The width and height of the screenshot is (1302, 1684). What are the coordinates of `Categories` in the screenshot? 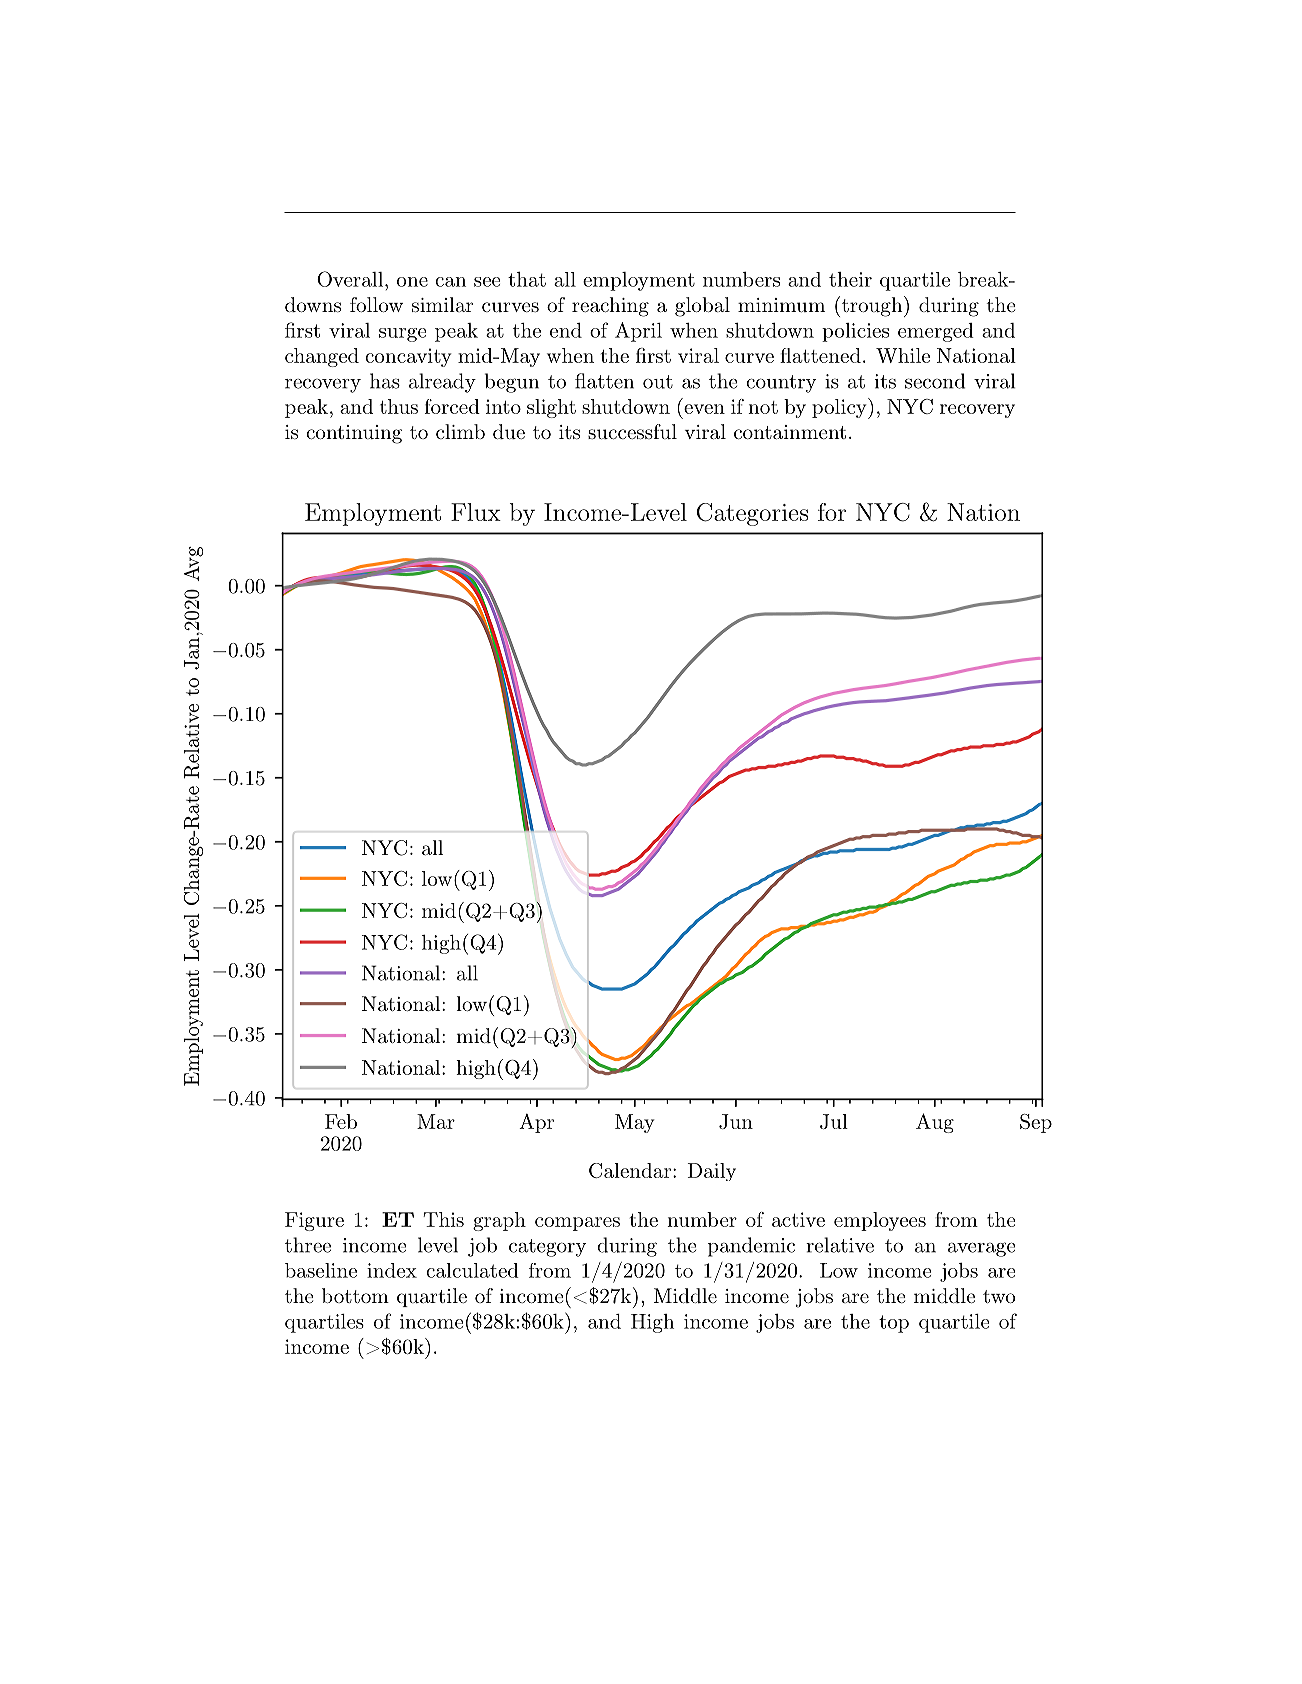 It's located at (752, 514).
